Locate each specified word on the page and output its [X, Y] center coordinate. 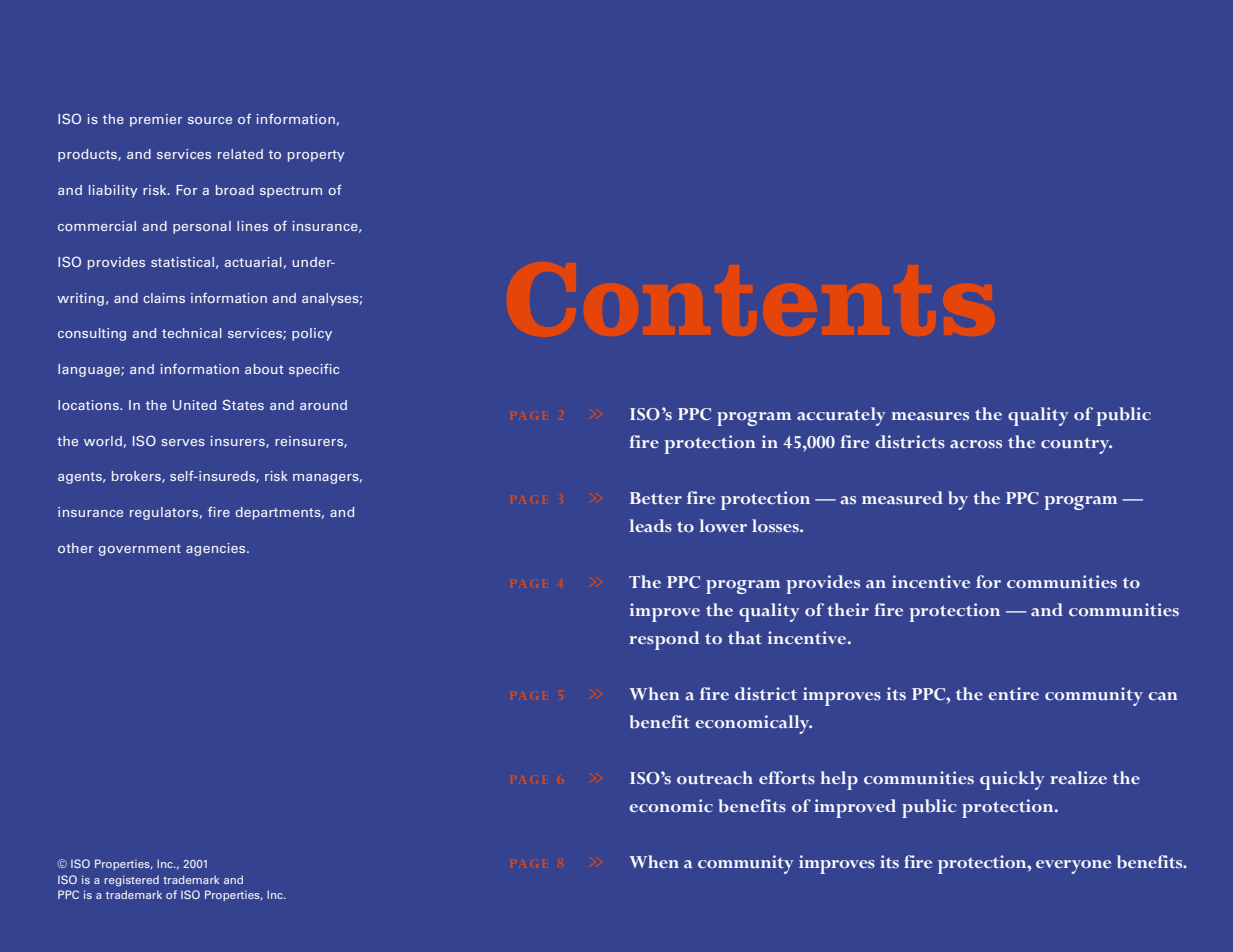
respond [664, 640]
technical [192, 333]
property [316, 156]
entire [1013, 693]
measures [930, 416]
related [240, 154]
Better [656, 498]
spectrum [291, 192]
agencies [217, 549]
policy [312, 334]
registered [131, 881]
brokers [137, 477]
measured [902, 498]
